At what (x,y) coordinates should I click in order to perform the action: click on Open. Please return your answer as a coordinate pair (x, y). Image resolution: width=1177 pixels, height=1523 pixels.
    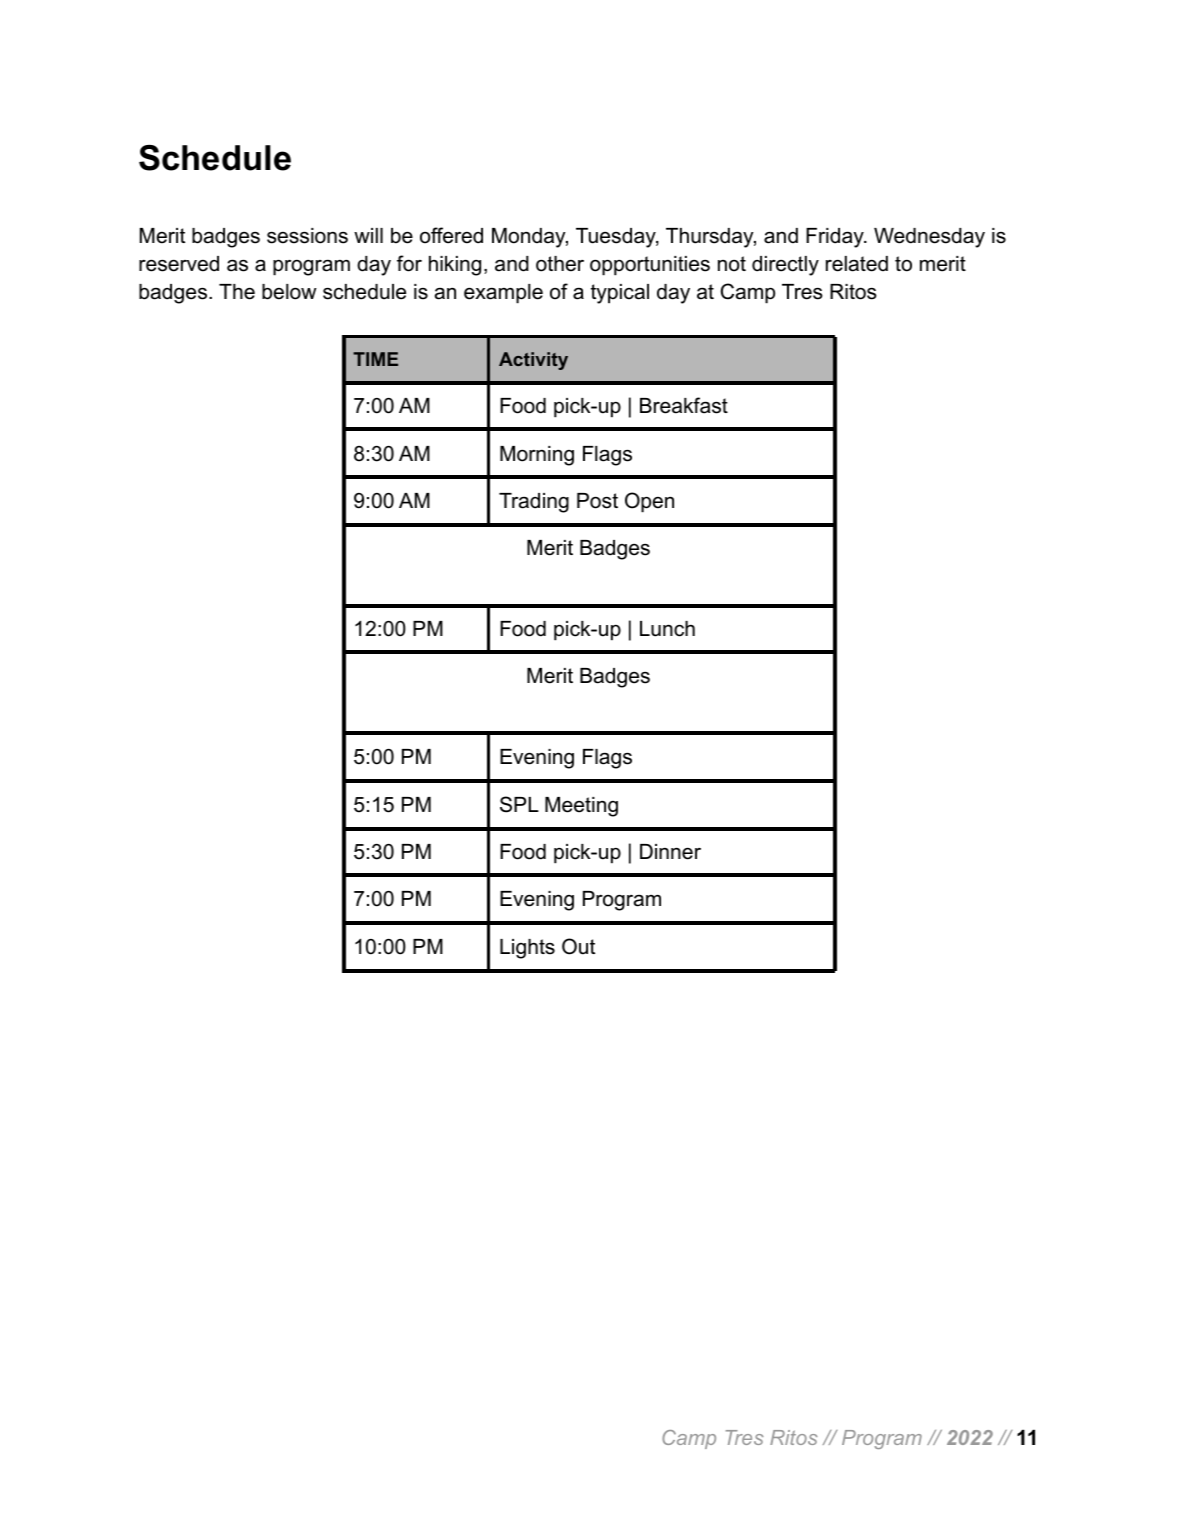
    Looking at the image, I should click on (649, 502).
